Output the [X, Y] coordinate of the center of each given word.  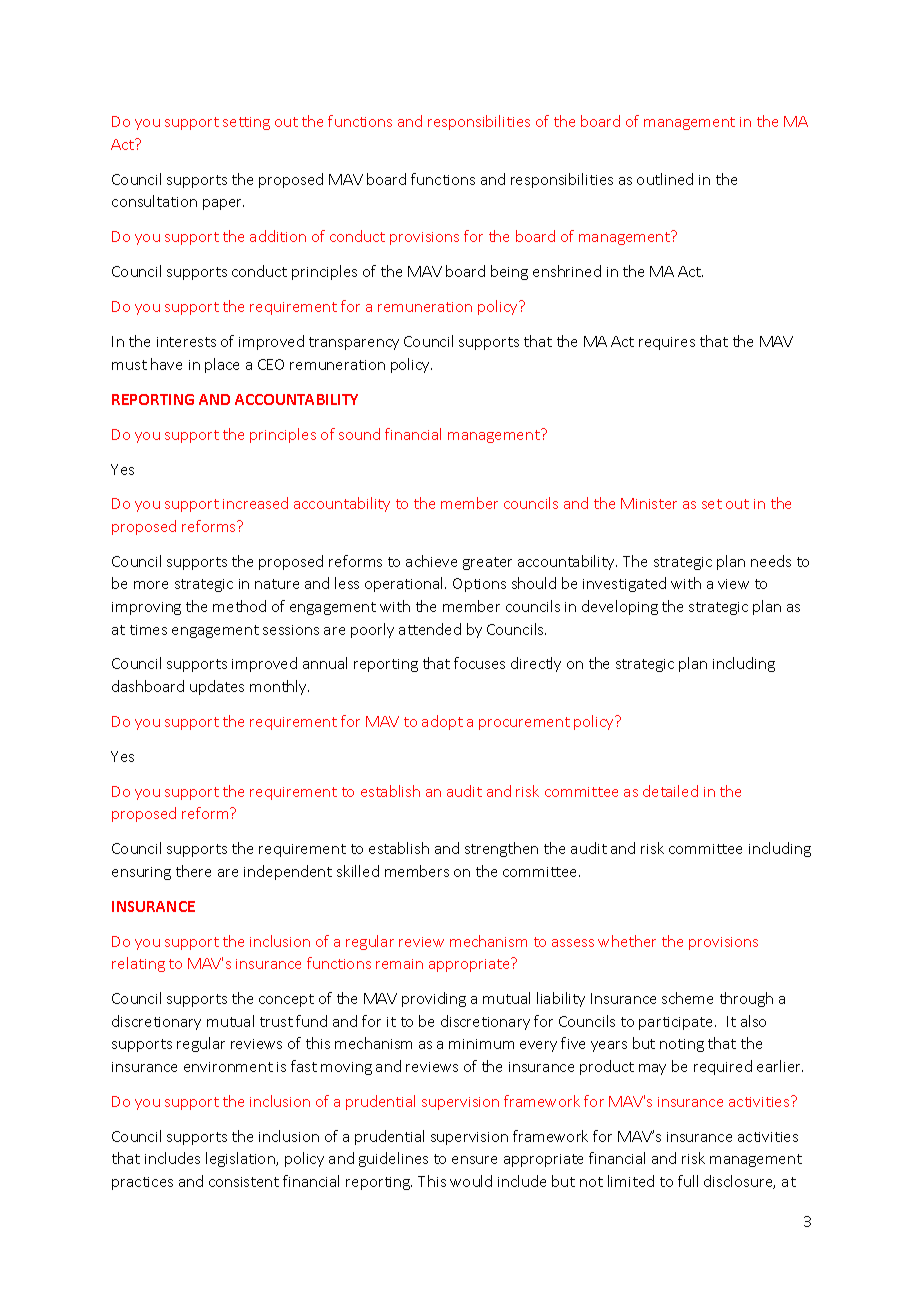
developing [620, 607]
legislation [241, 1159]
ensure [474, 1160]
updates [217, 687]
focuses [479, 663]
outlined [665, 179]
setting [246, 123]
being [509, 272]
